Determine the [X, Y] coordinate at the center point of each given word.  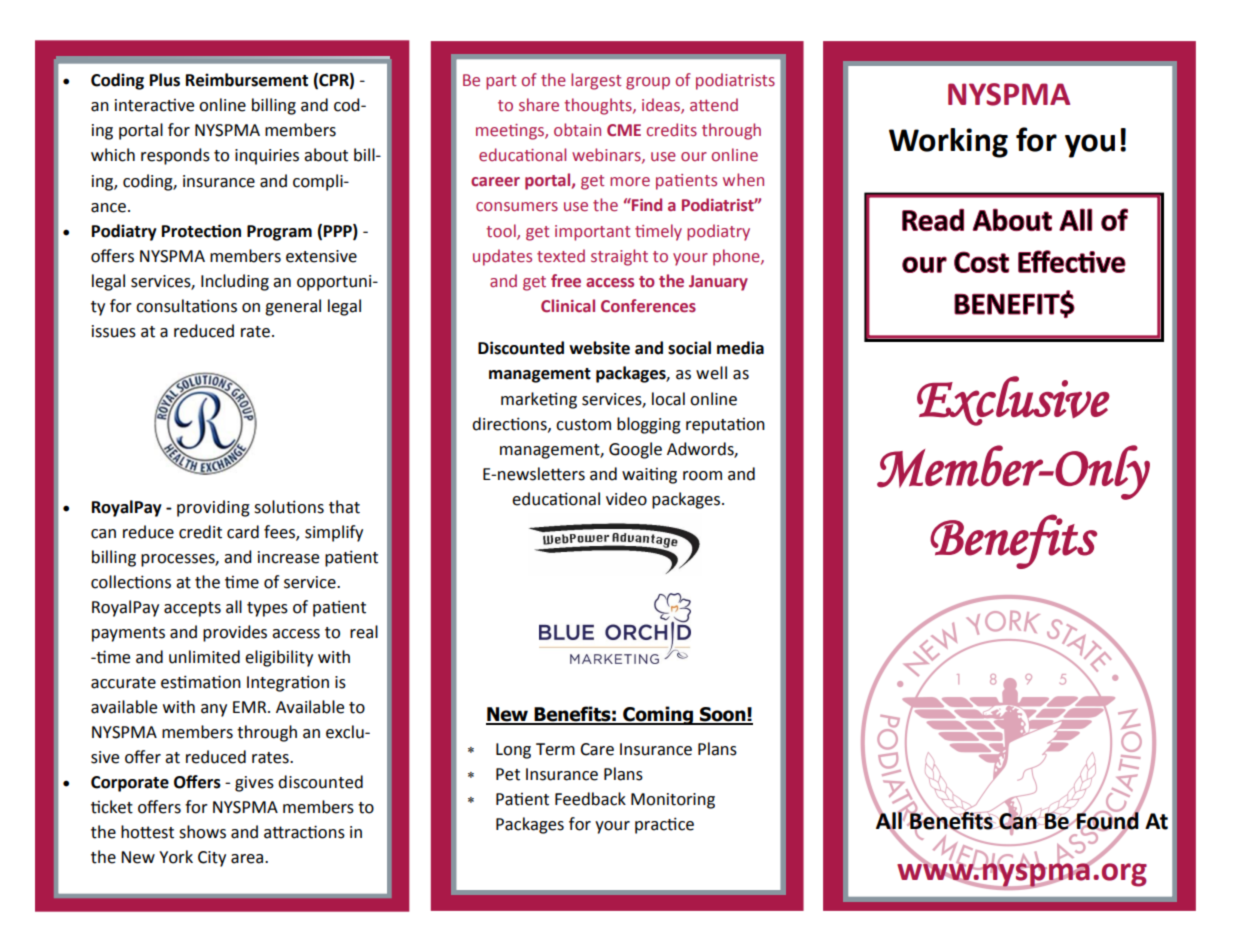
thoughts [599, 106]
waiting [649, 475]
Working [948, 143]
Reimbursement [247, 80]
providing [213, 508]
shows [202, 832]
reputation [725, 426]
